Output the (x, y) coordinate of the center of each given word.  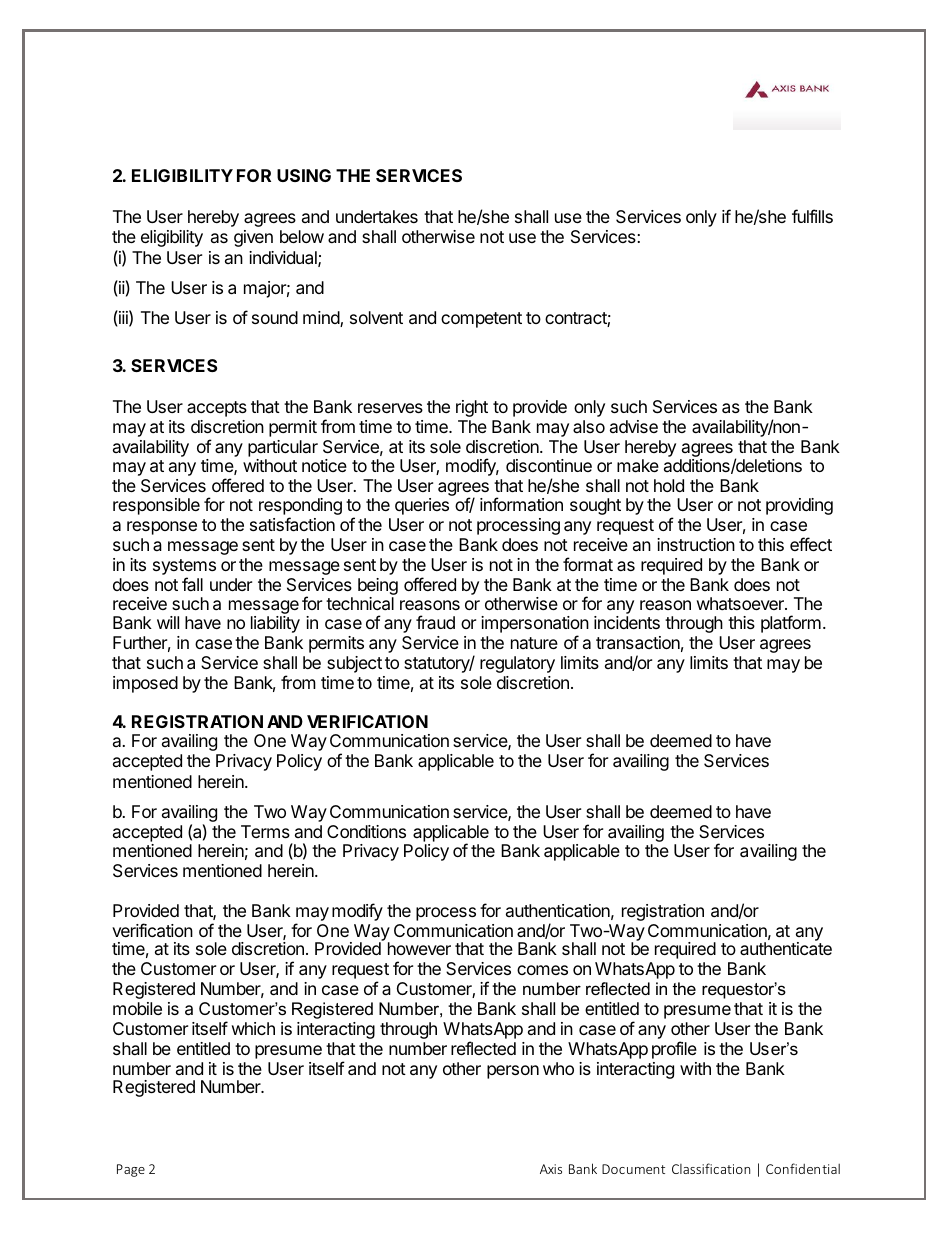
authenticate (786, 949)
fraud (435, 622)
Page (131, 1170)
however (419, 948)
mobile (137, 1008)
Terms (265, 831)
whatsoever (741, 604)
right (472, 408)
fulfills (812, 216)
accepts (217, 409)
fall (192, 584)
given (253, 238)
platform (791, 624)
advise (634, 426)
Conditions (366, 831)
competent (481, 320)
